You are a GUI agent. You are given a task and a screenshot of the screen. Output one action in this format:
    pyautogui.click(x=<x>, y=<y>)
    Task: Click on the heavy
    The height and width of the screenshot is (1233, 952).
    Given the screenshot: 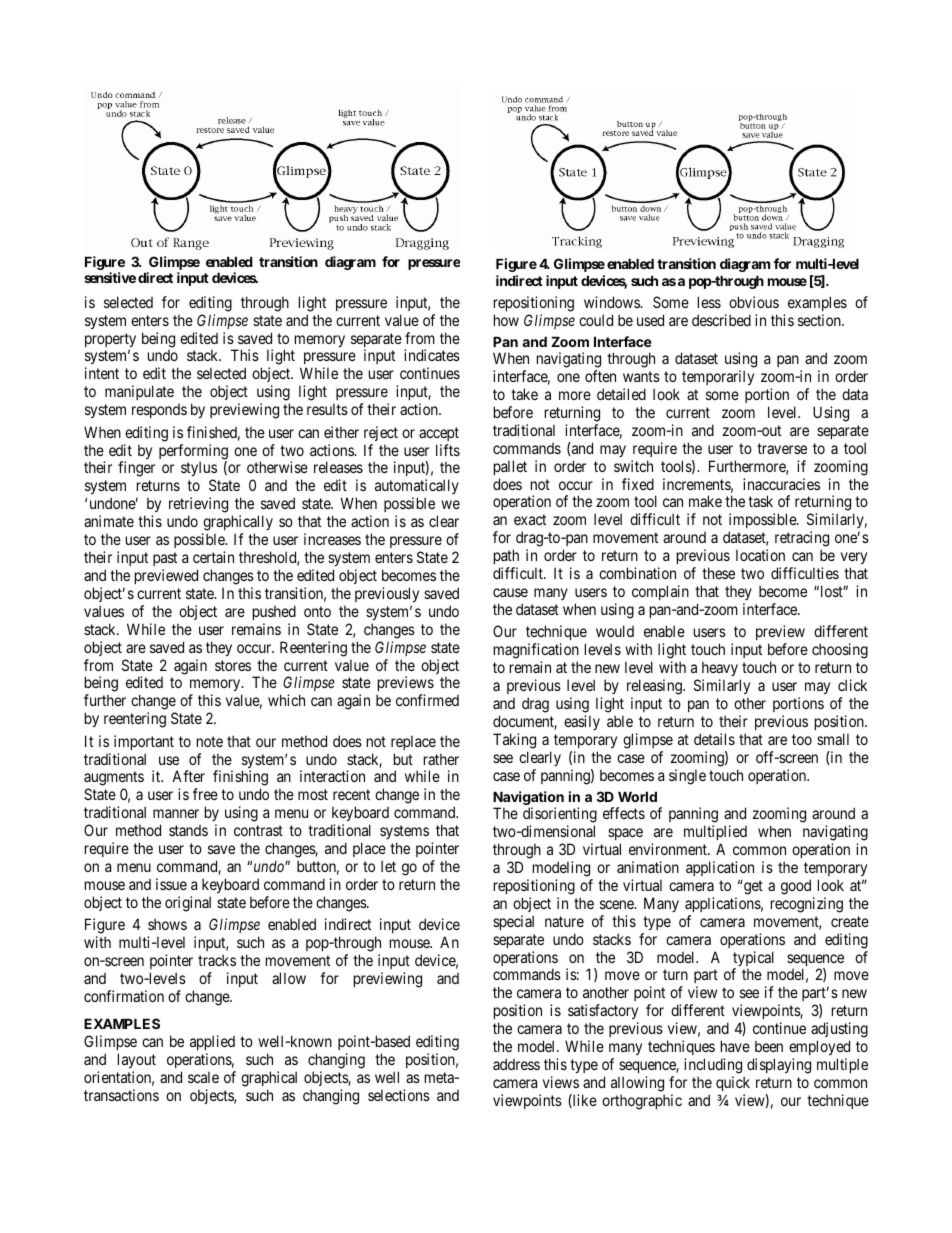 What is the action you would take?
    pyautogui.click(x=720, y=670)
